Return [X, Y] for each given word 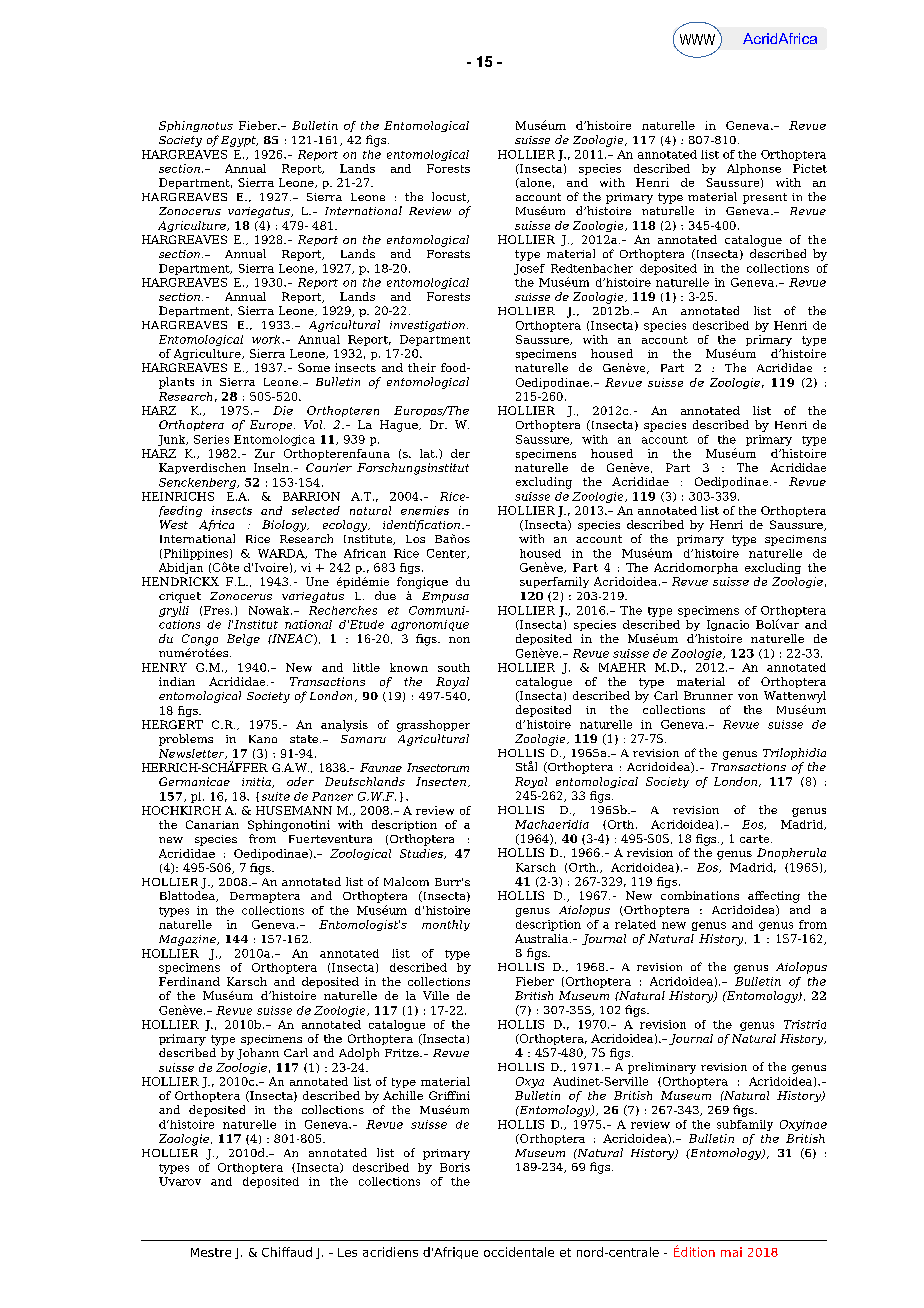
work [267, 339]
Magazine [188, 940]
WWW [697, 39]
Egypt [239, 141]
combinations [700, 895]
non [459, 640]
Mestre [211, 1252]
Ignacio [728, 625]
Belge [243, 640]
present [765, 198]
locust [450, 197]
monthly [446, 925]
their [422, 367]
